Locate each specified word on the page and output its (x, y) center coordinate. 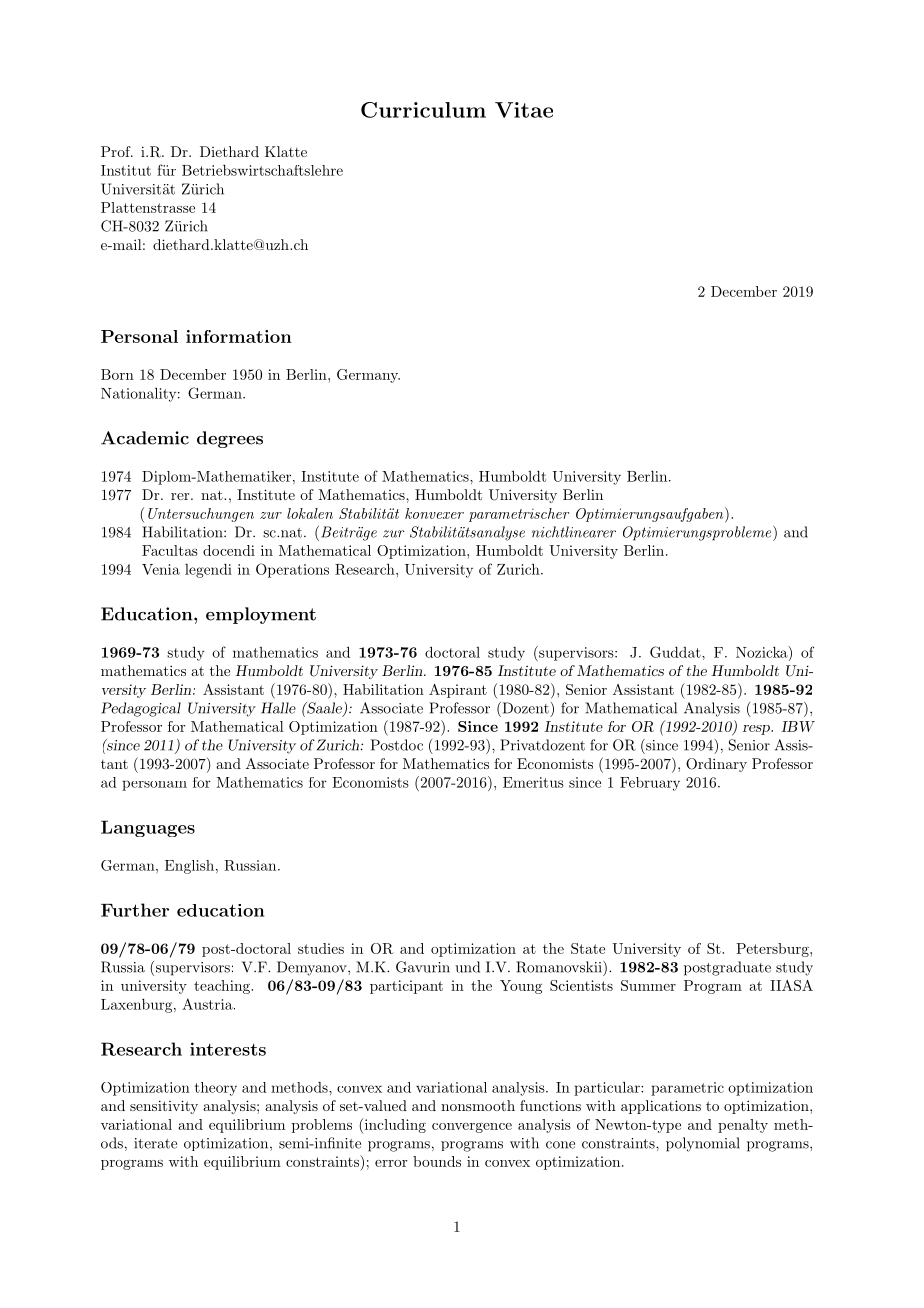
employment (261, 615)
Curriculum (423, 110)
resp (757, 730)
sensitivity (164, 1107)
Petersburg (773, 950)
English (189, 867)
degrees (230, 439)
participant (406, 987)
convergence (472, 1128)
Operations (292, 570)
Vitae (524, 110)
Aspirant (458, 691)
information (239, 336)
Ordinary (716, 765)
